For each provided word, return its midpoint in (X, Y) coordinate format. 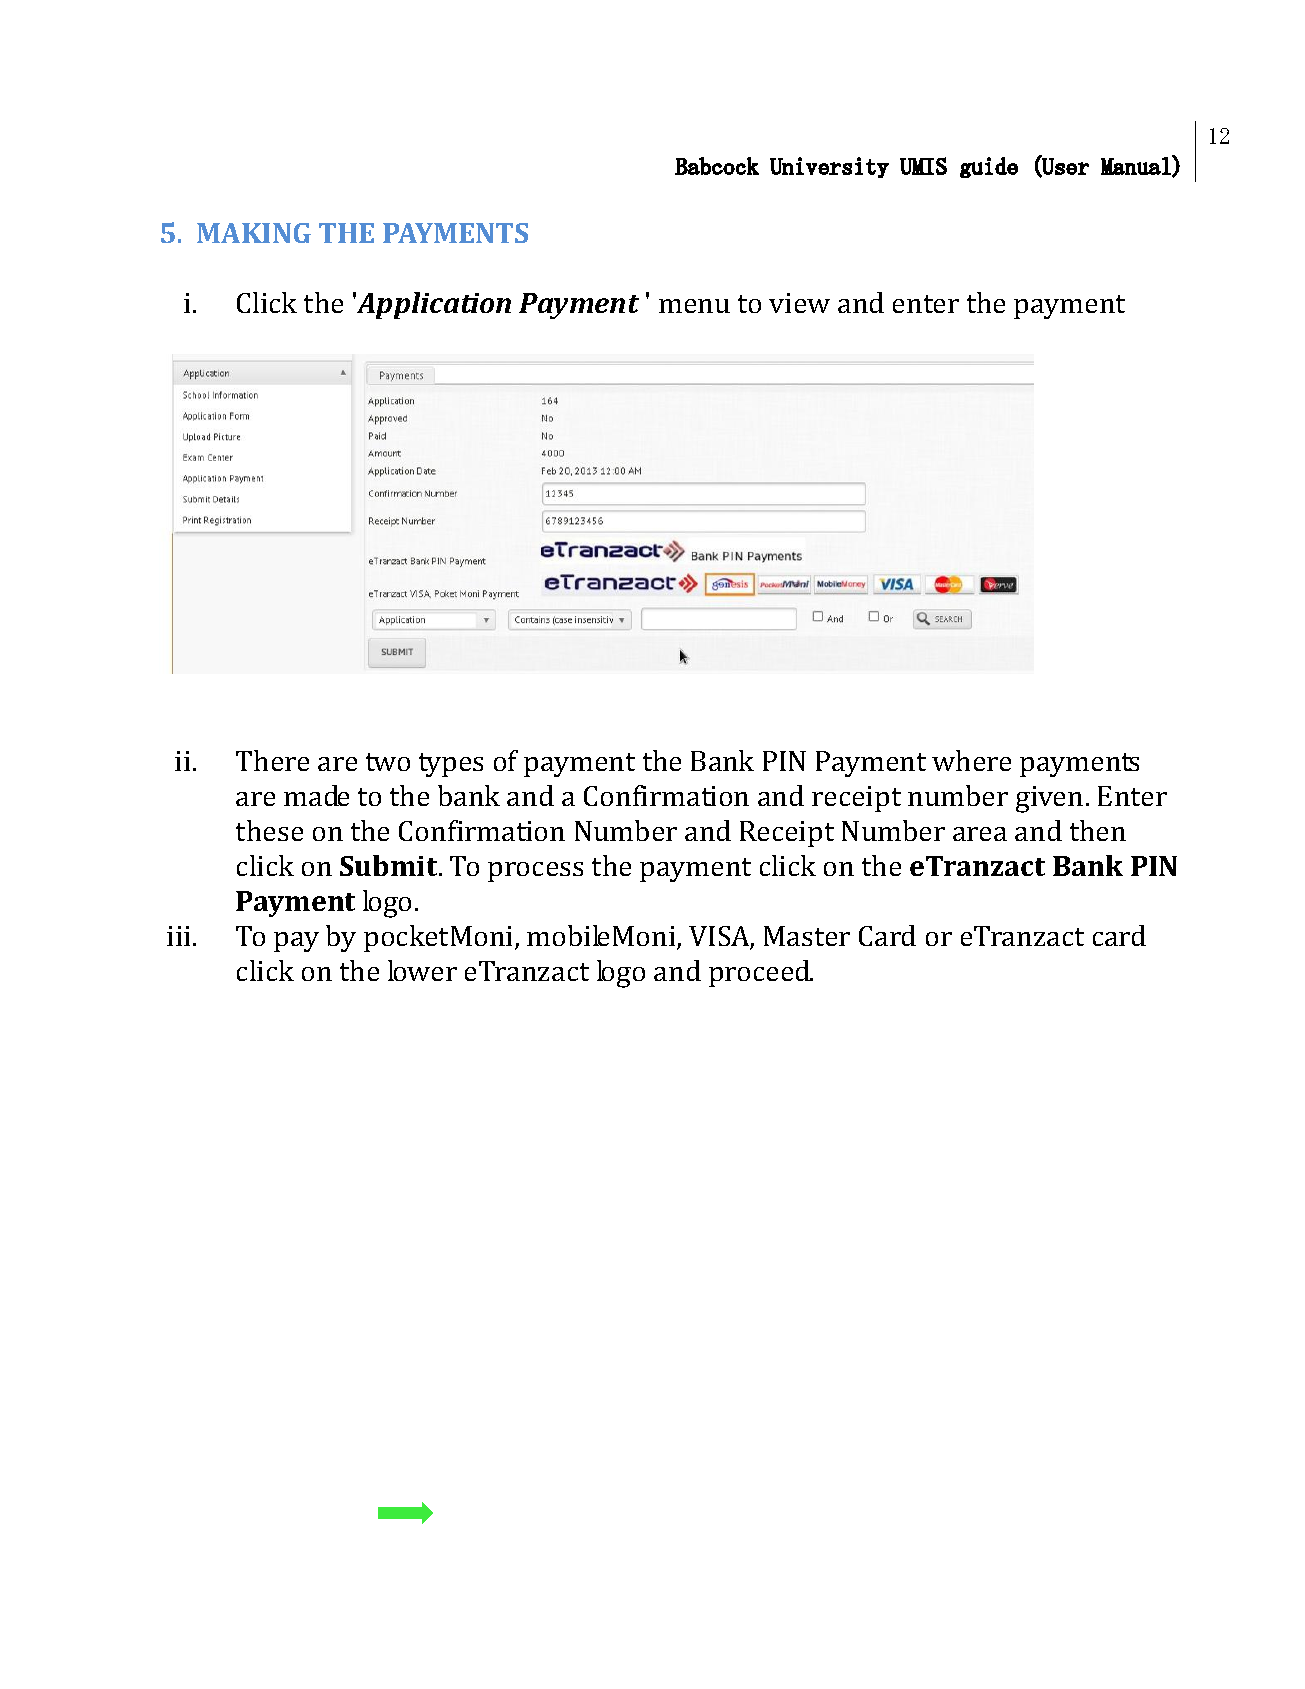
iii (178, 936)
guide (989, 167)
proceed (761, 973)
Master (807, 936)
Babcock (717, 166)
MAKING (254, 233)
